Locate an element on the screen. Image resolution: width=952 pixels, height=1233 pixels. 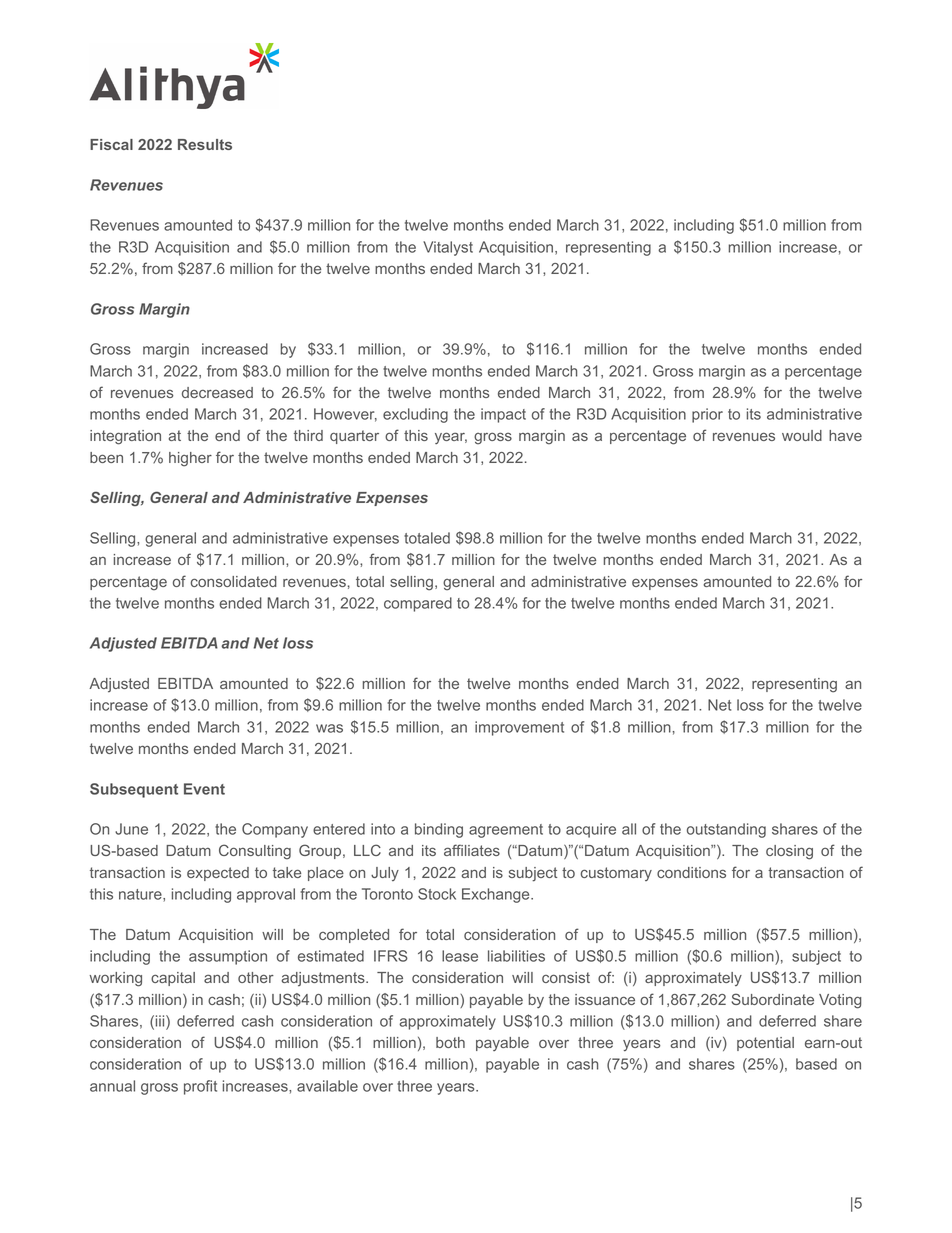
profit is located at coordinates (200, 1087).
